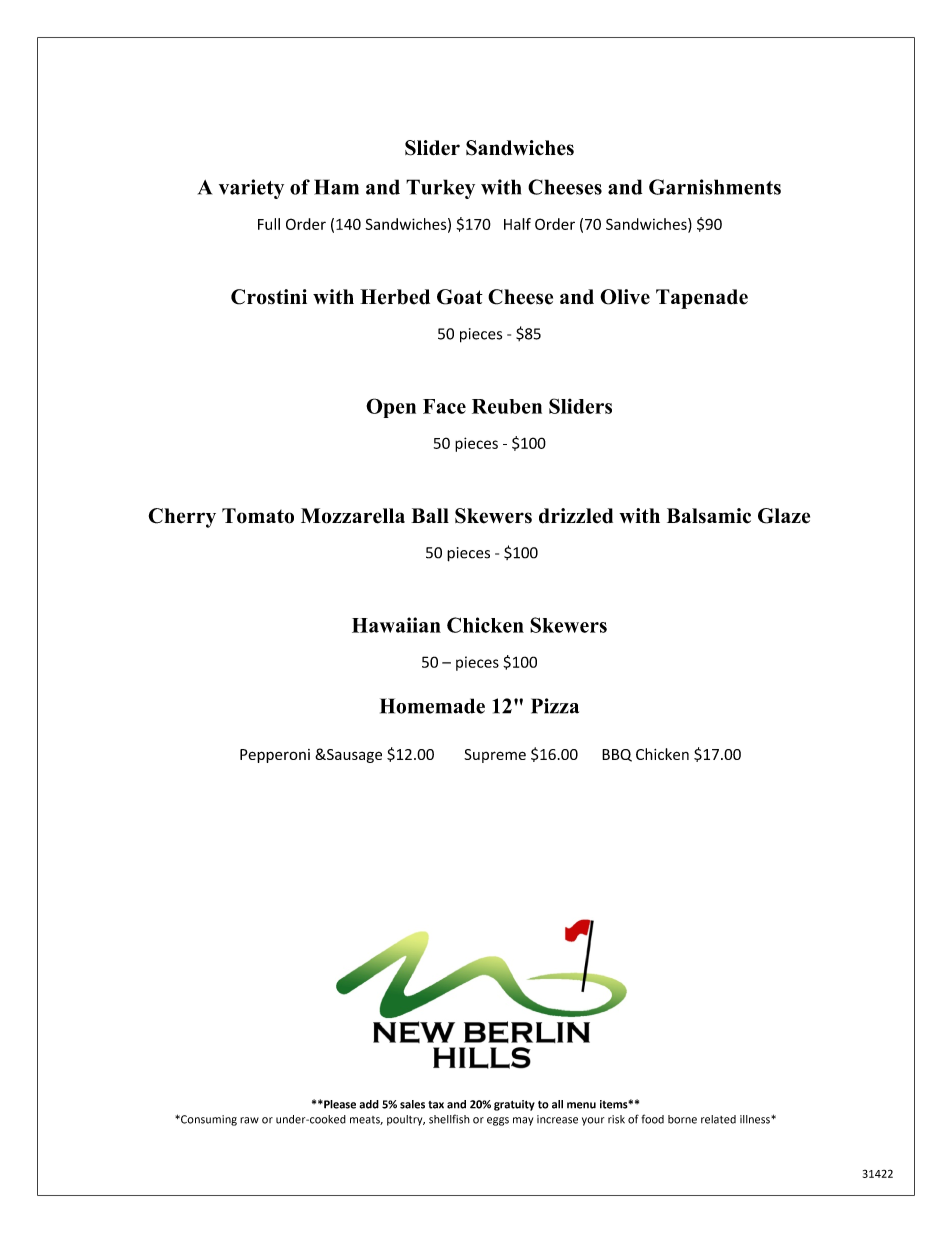 This page has width=952, height=1233. Describe the element at coordinates (396, 625) in the page. I see `Hawaiian` at that location.
